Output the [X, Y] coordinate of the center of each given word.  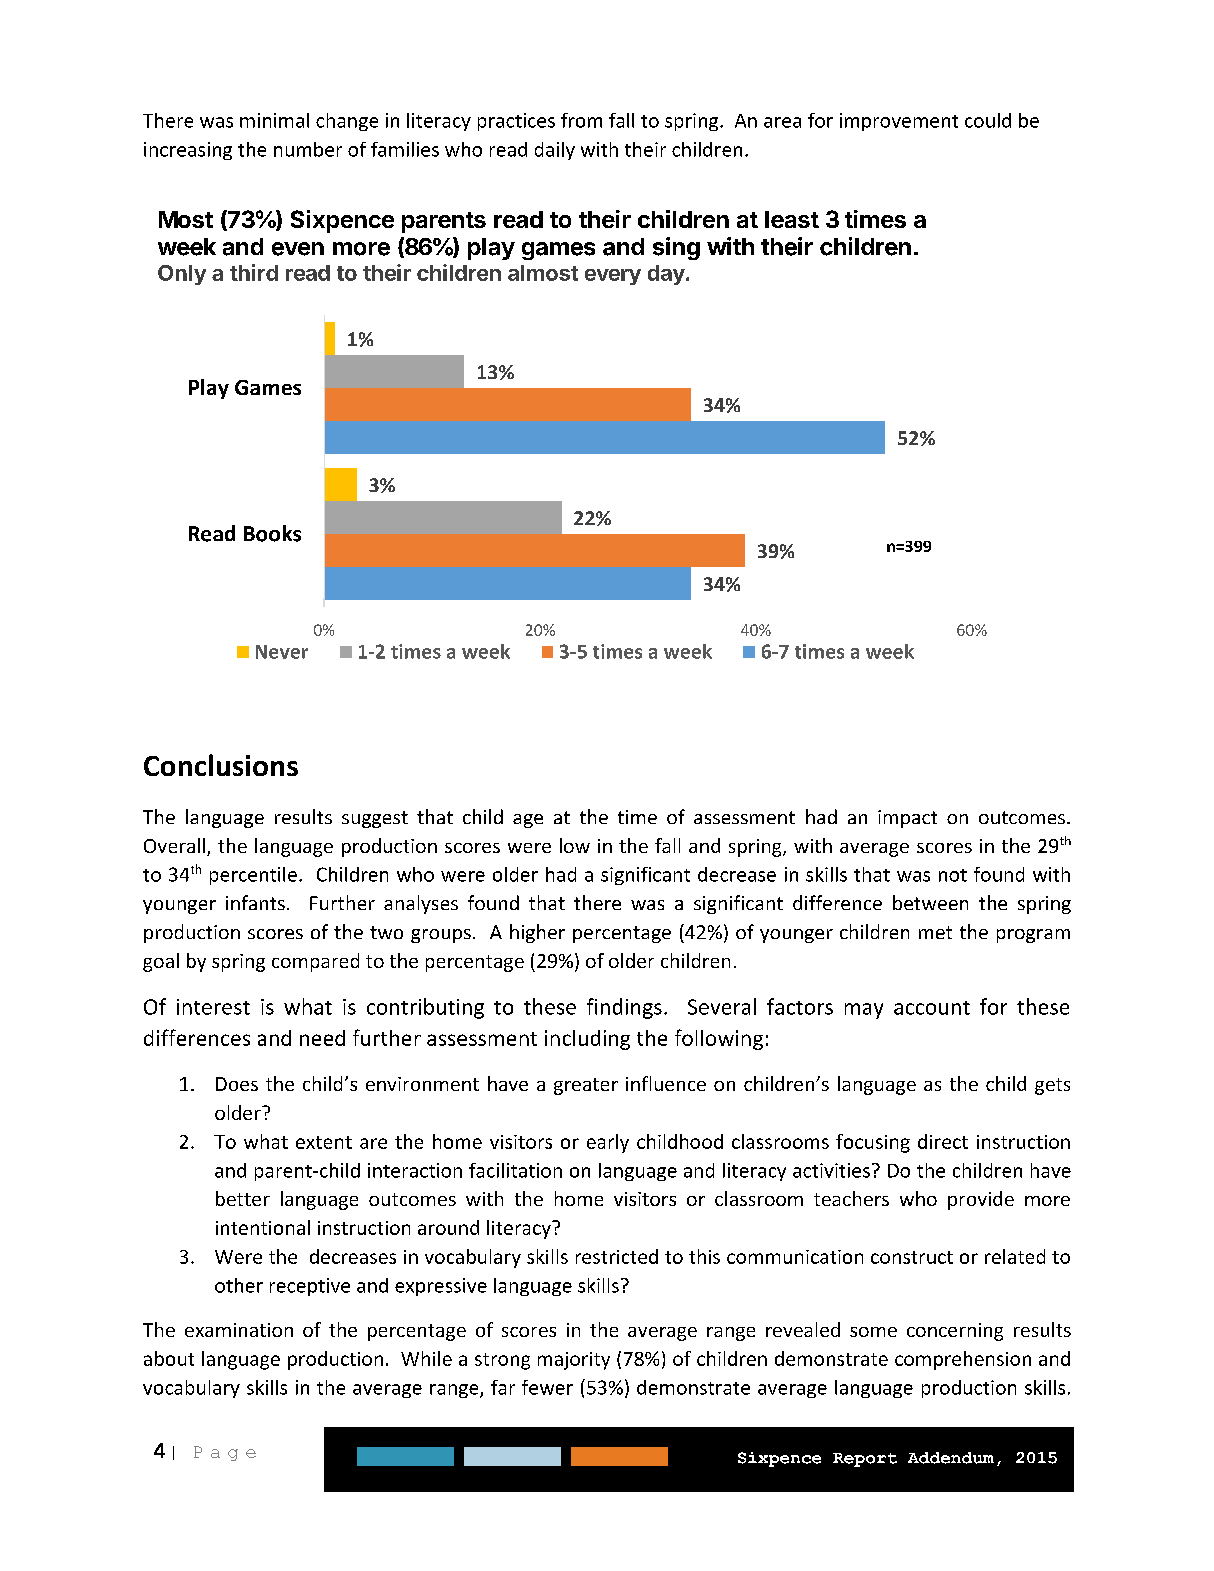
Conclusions [221, 765]
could [988, 120]
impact [907, 819]
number [308, 149]
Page [225, 1453]
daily [555, 151]
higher [537, 933]
